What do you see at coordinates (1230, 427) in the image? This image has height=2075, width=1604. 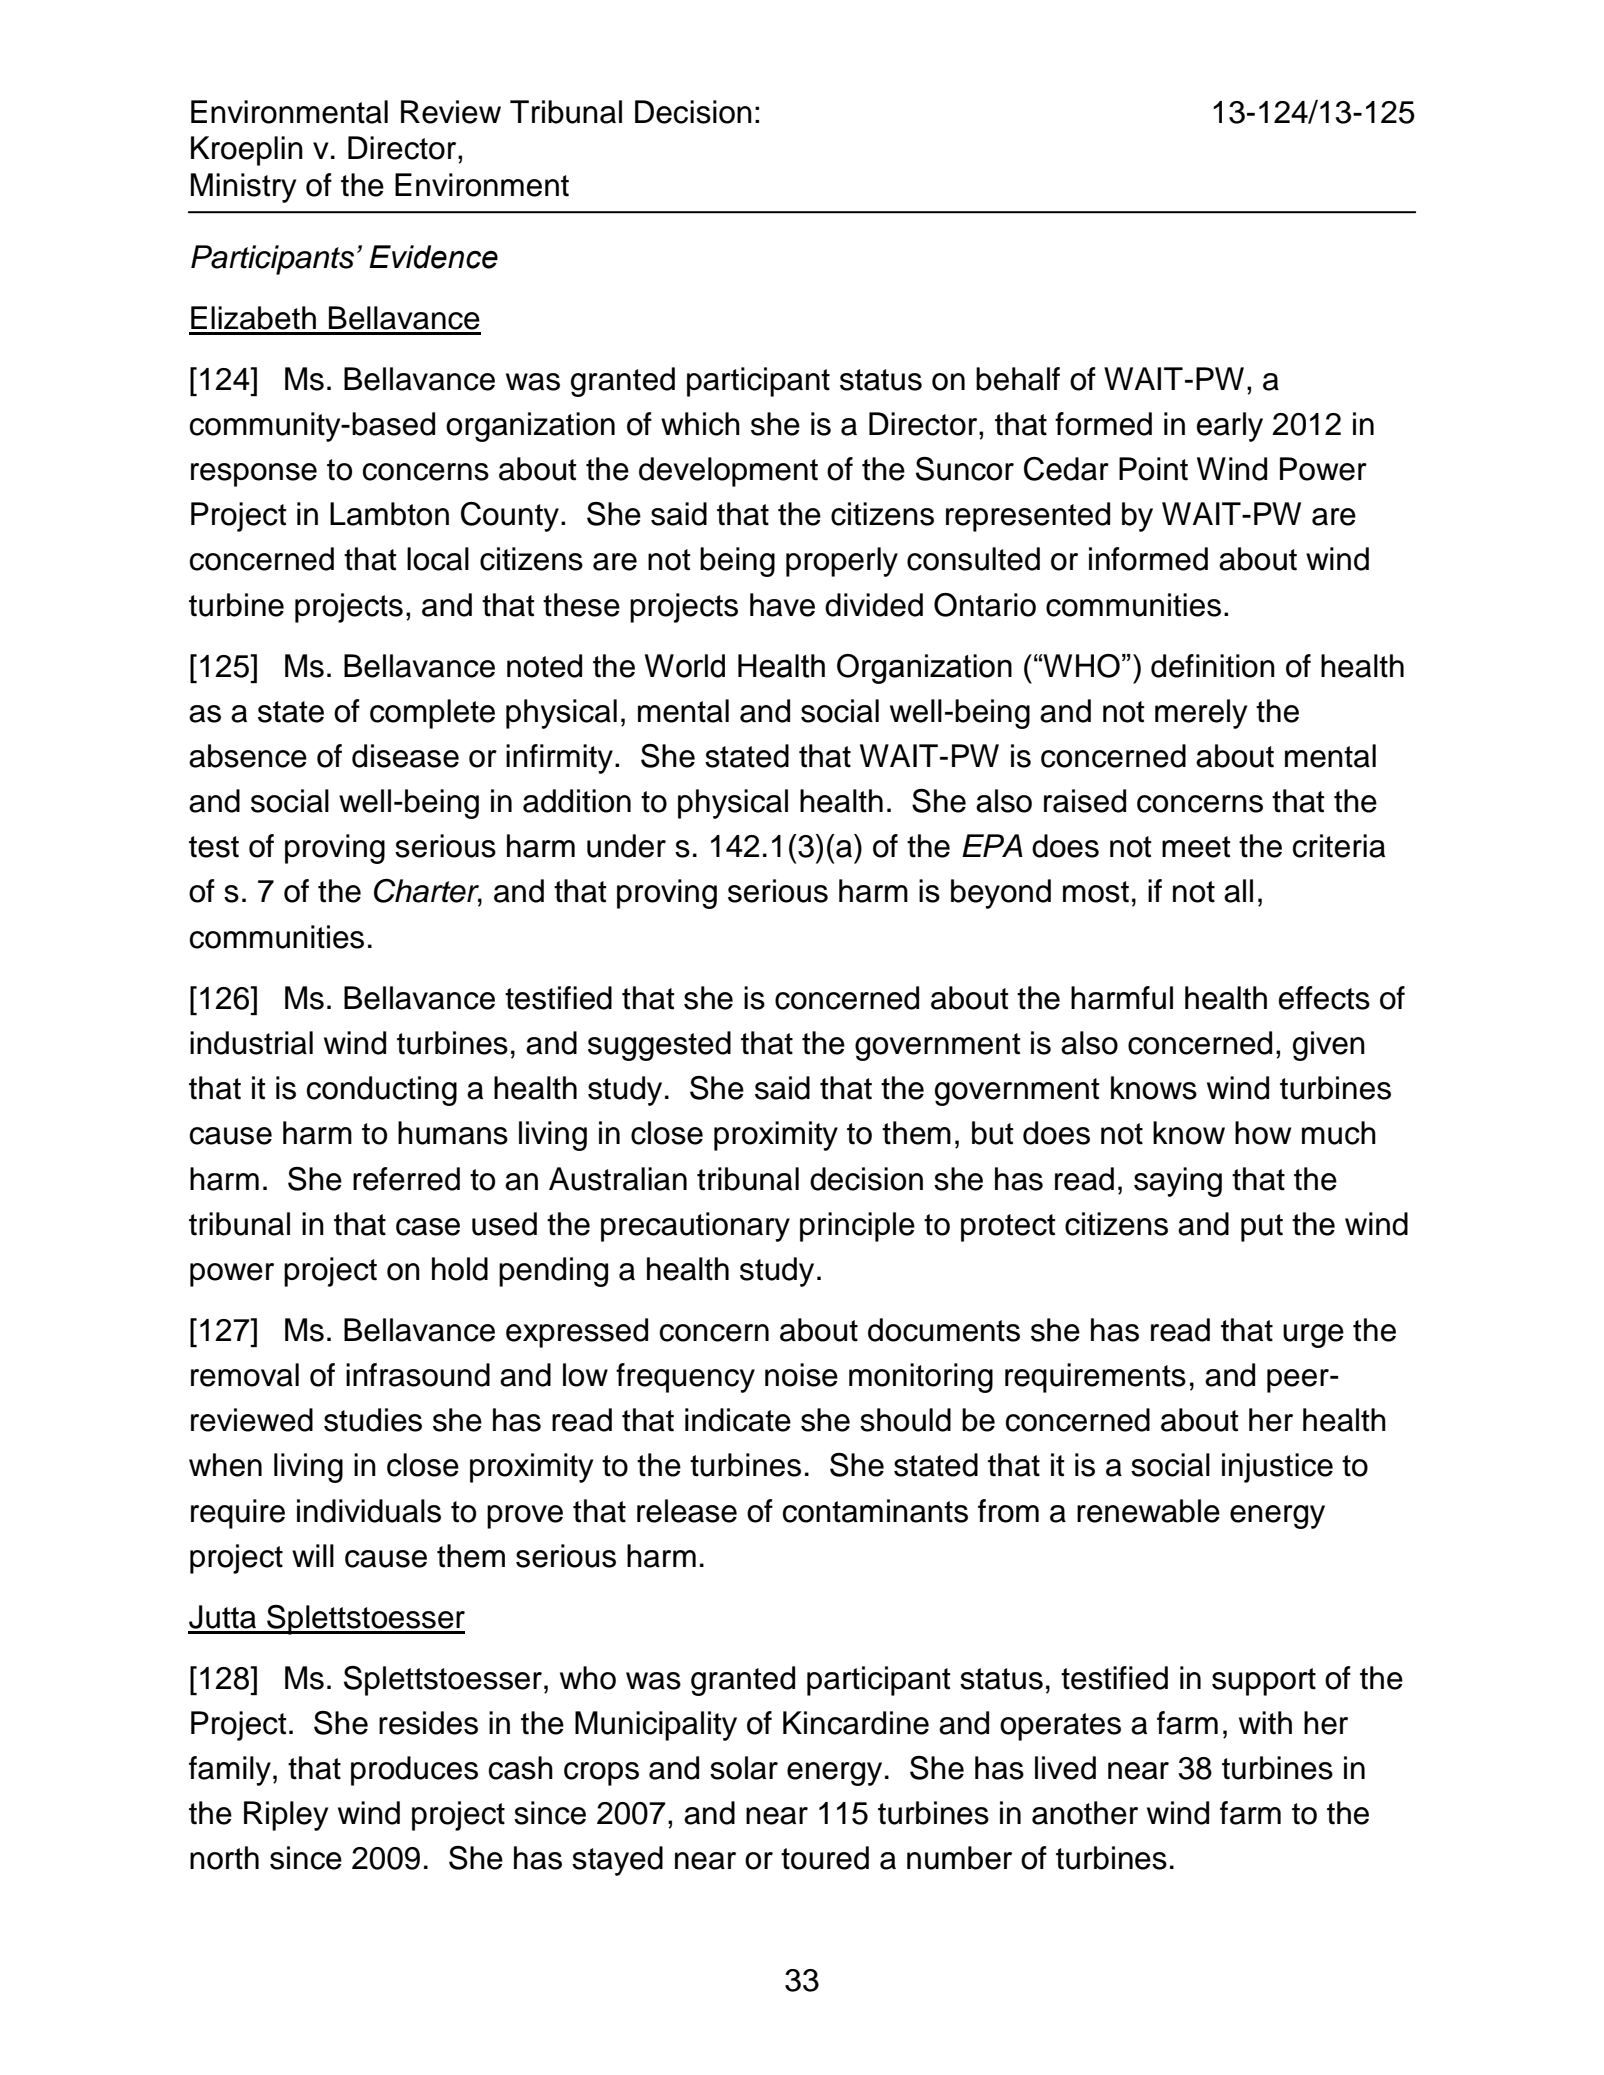 I see `early` at bounding box center [1230, 427].
